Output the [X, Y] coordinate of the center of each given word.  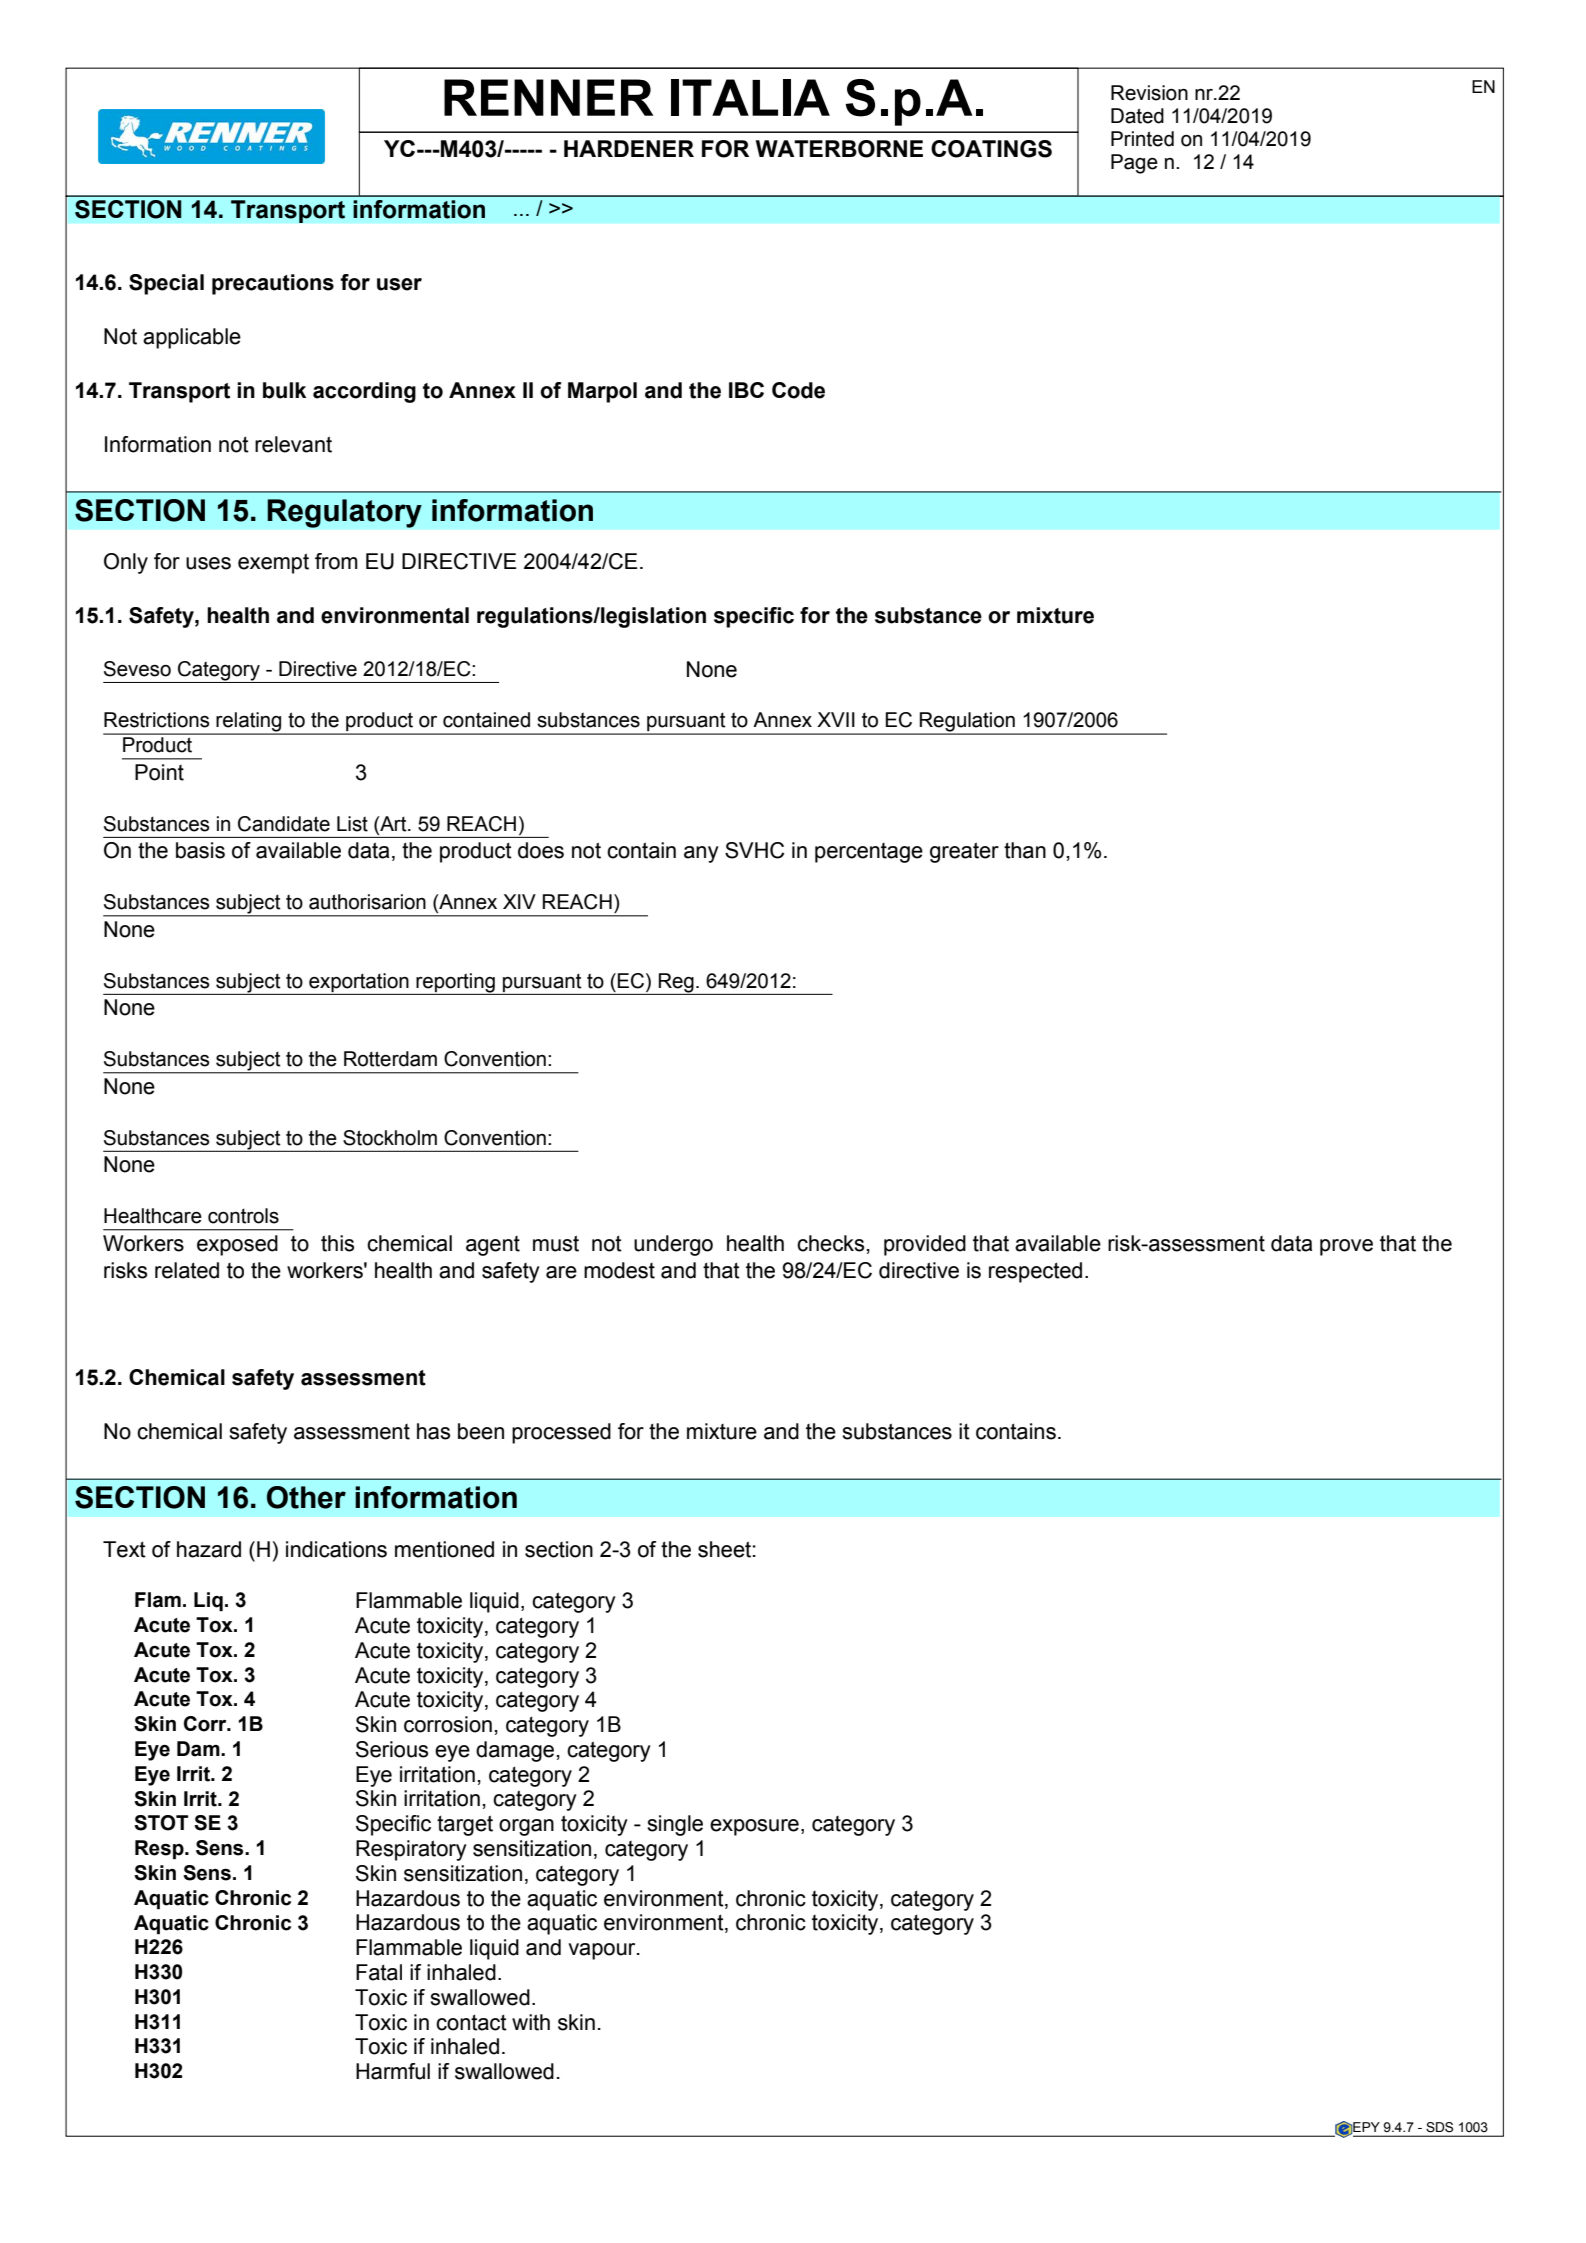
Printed [1142, 139]
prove [1346, 1247]
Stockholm [390, 1138]
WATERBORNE [839, 149]
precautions [273, 284]
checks [830, 1243]
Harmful [393, 2071]
